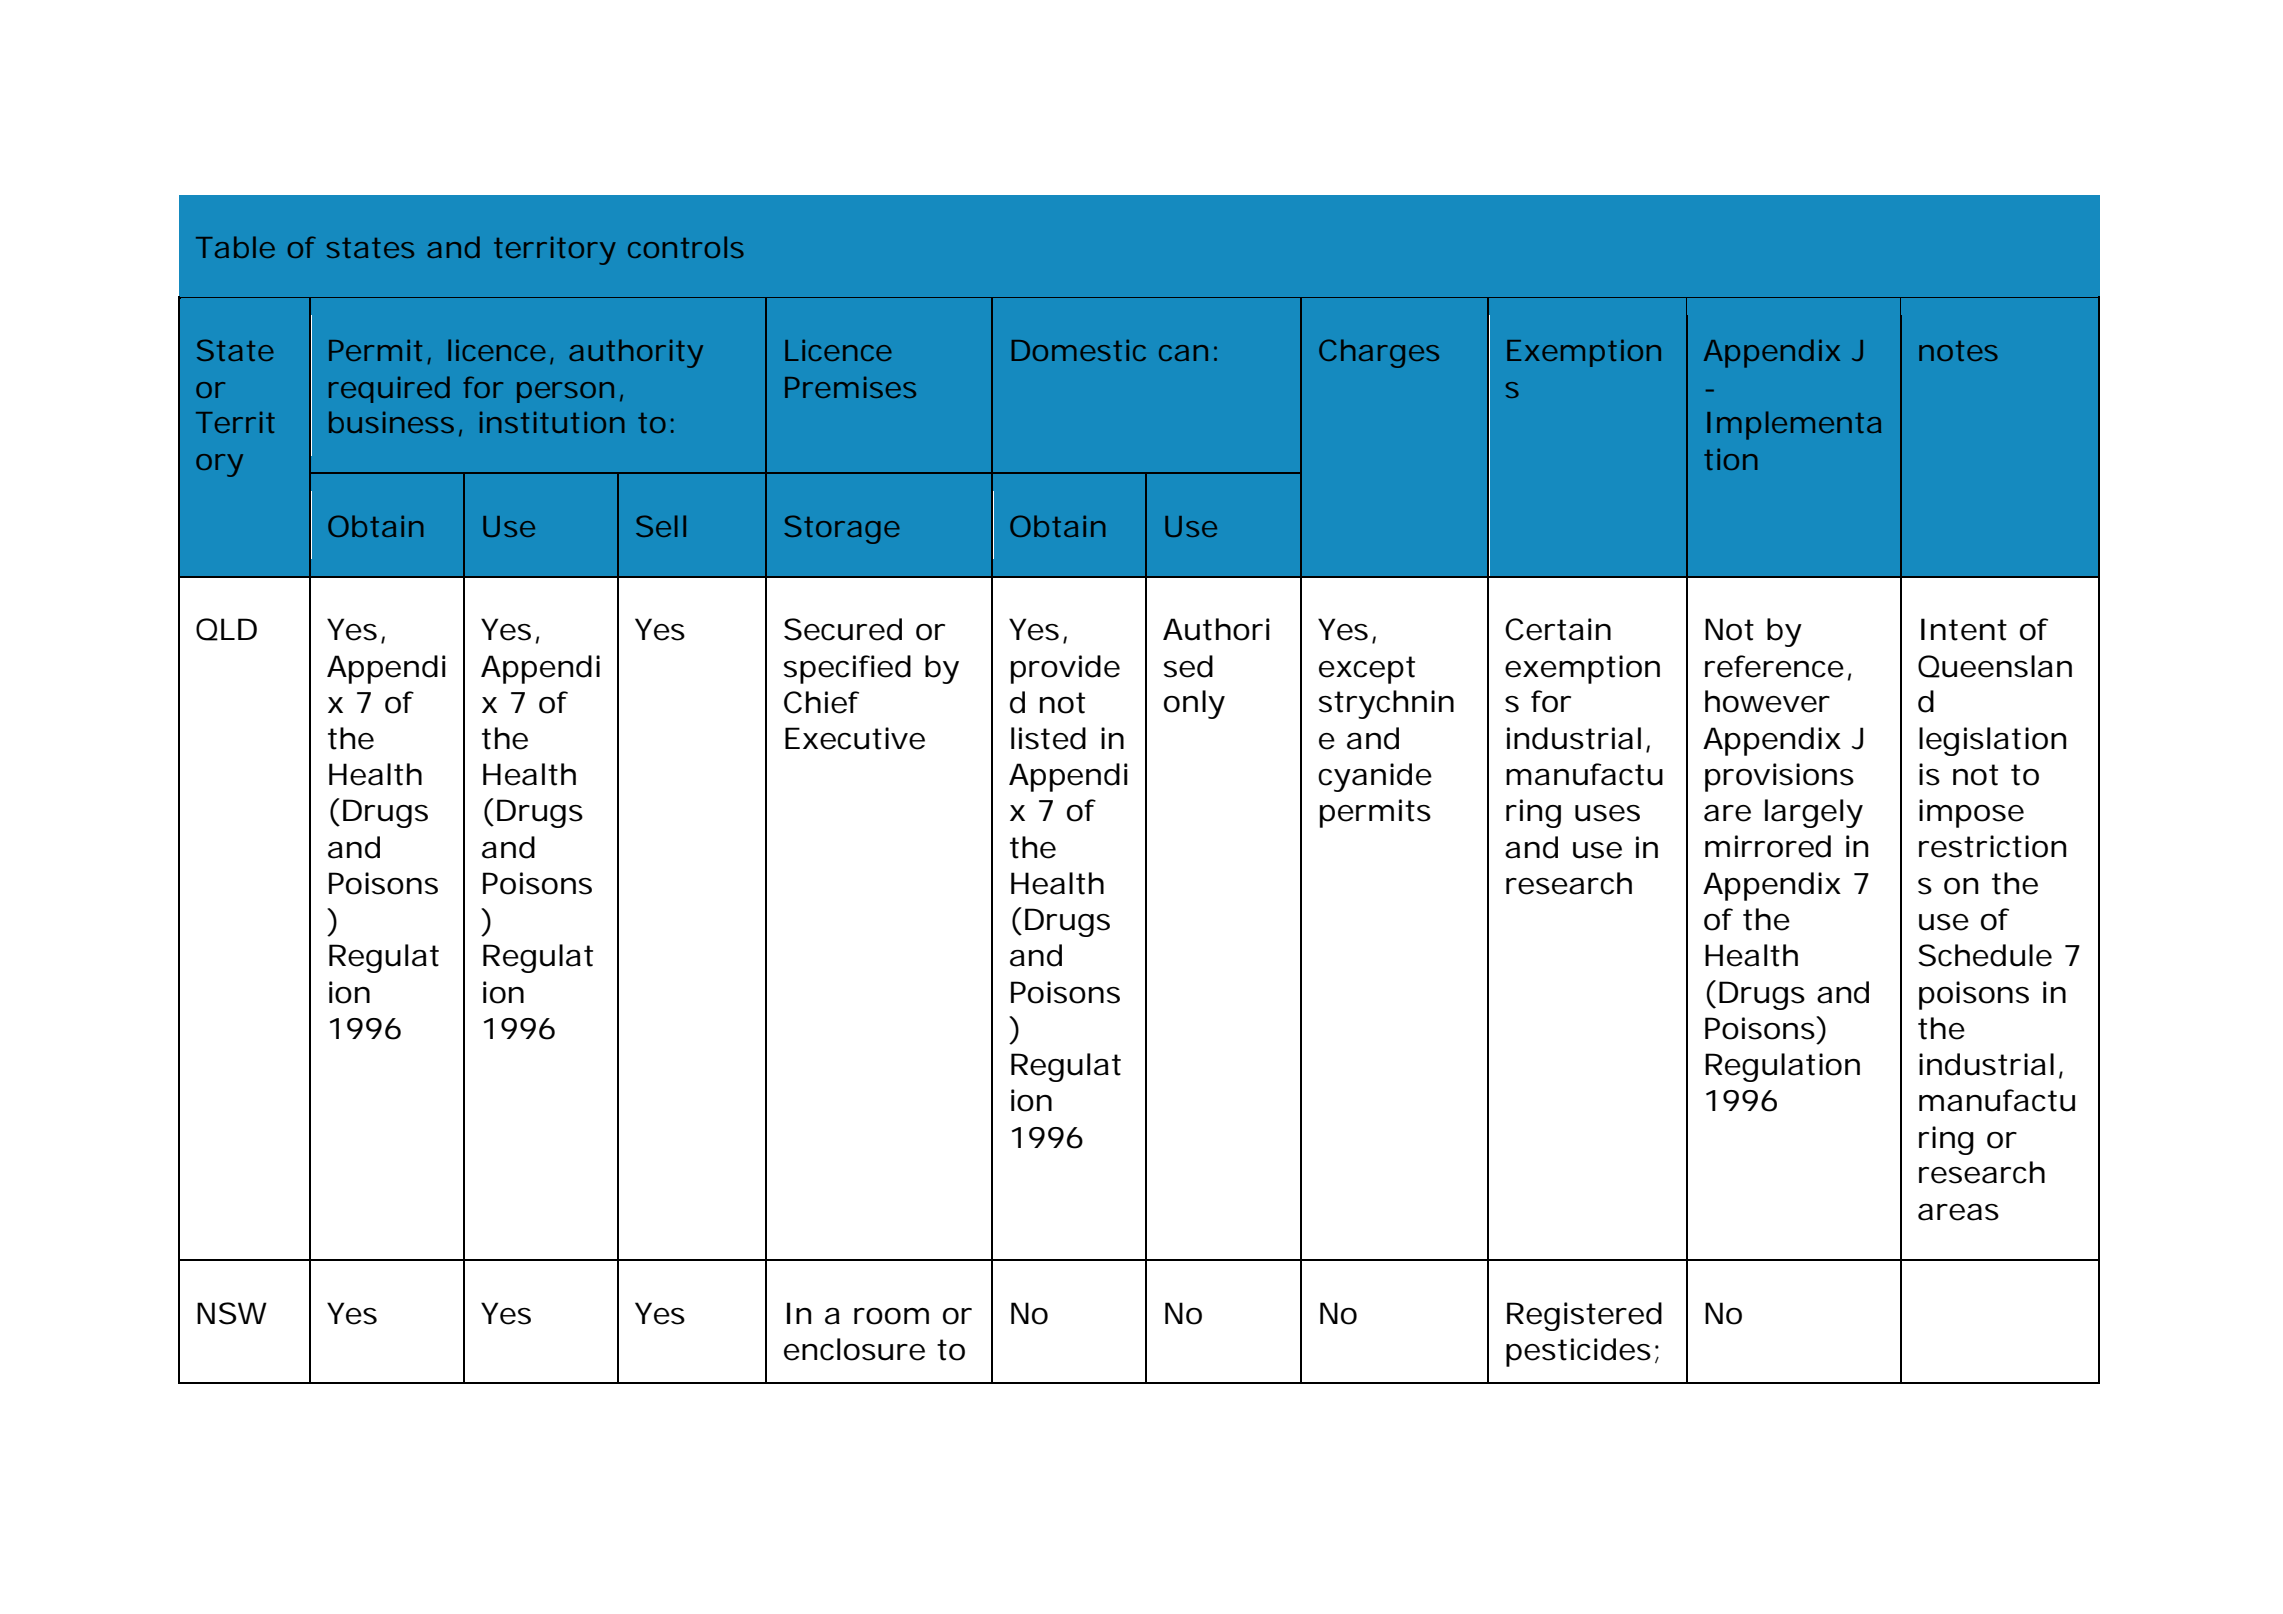 Image resolution: width=2283 pixels, height=1614 pixels. What do you see at coordinates (235, 247) in the document?
I see `Table` at bounding box center [235, 247].
